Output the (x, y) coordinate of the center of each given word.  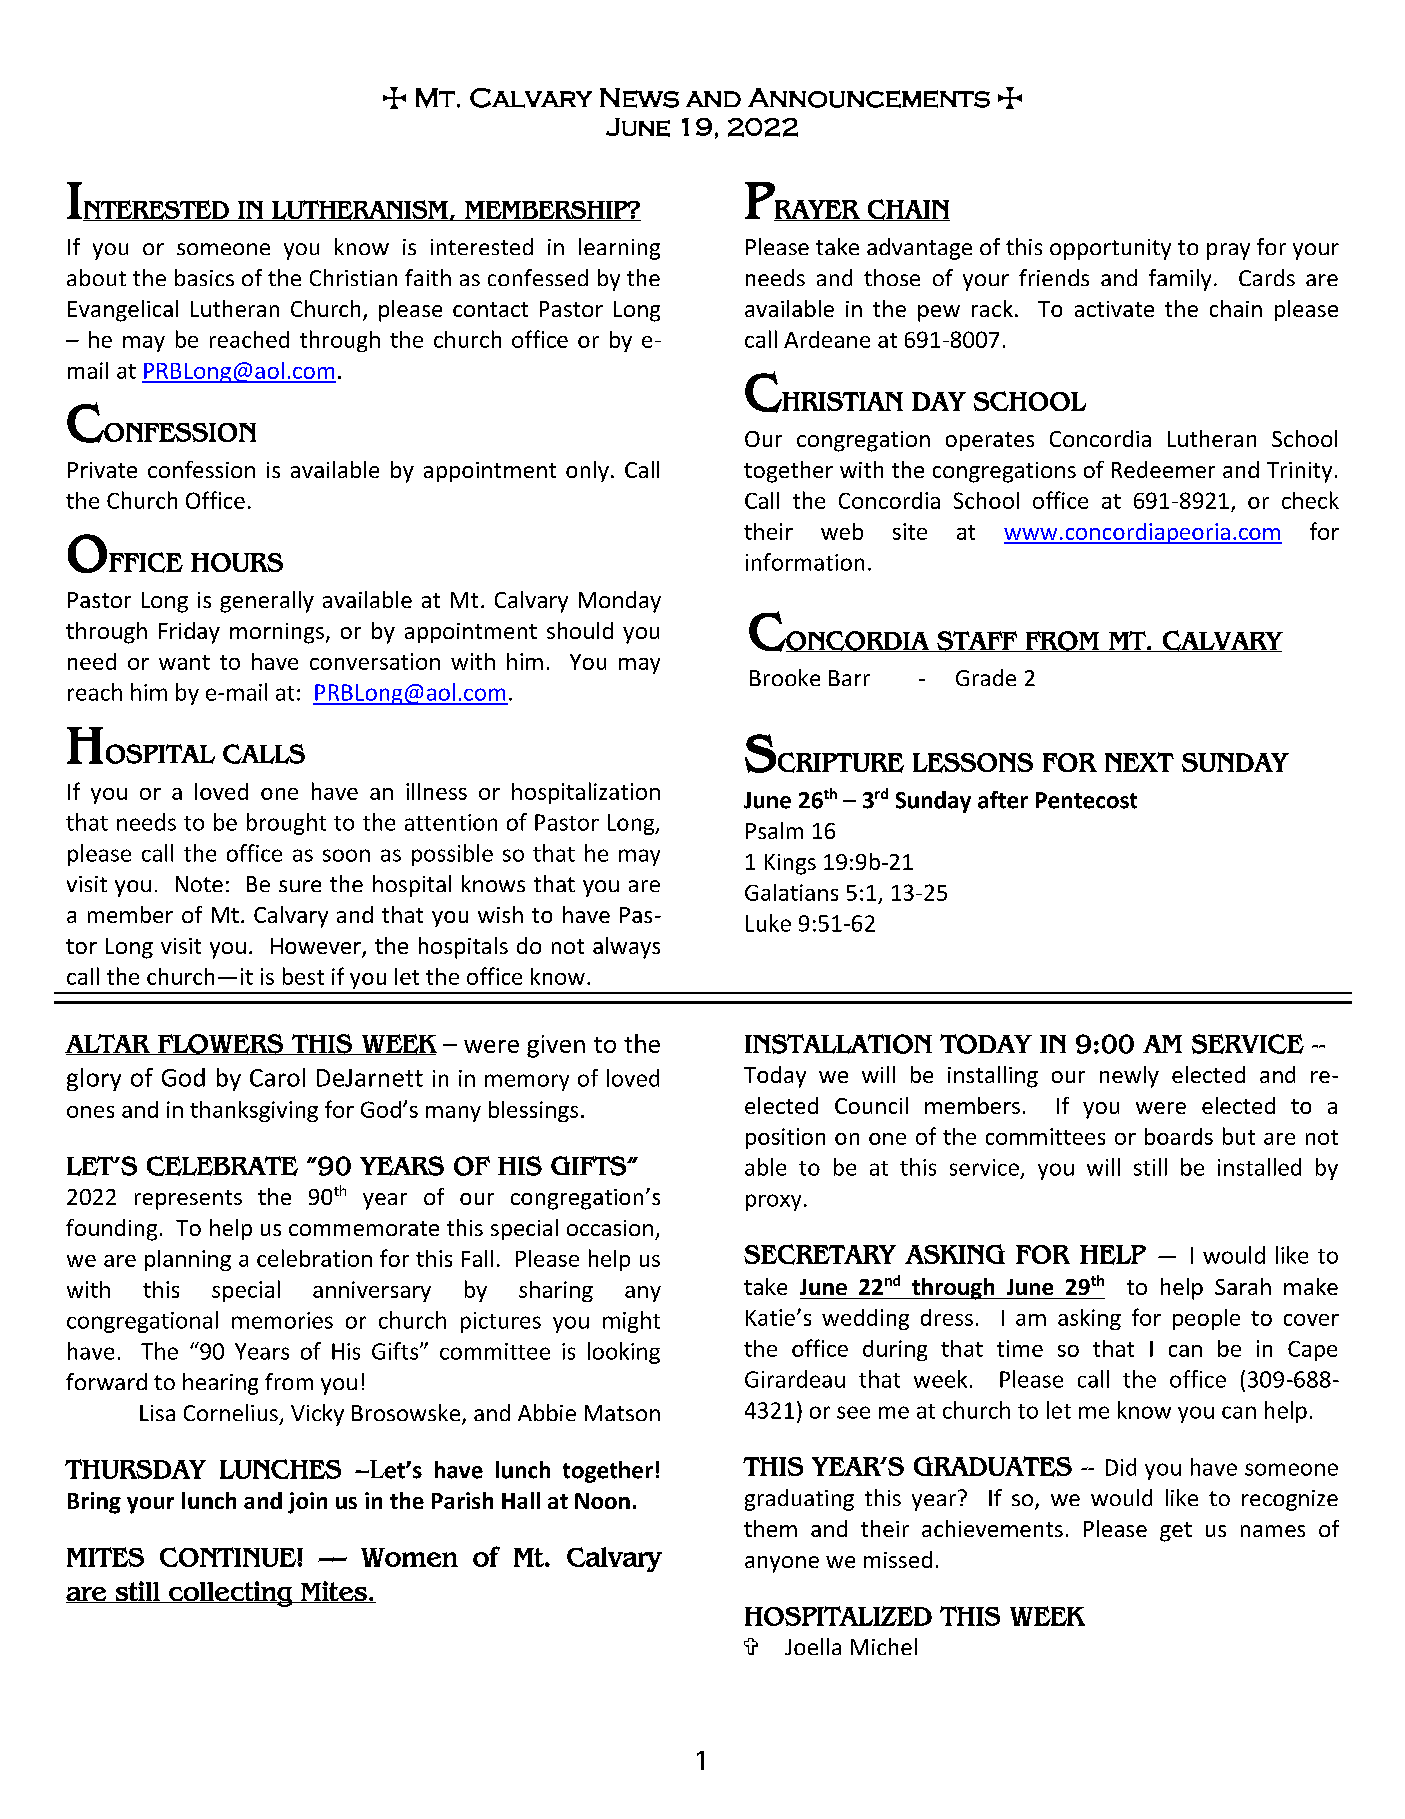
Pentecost (1086, 800)
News (639, 98)
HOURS (237, 562)
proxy (773, 1202)
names (1273, 1531)
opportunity (1110, 249)
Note (199, 884)
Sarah (1243, 1286)
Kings (790, 864)
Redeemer (1163, 469)
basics (204, 277)
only (587, 471)
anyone (782, 1564)
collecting (231, 1594)
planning (188, 1260)
